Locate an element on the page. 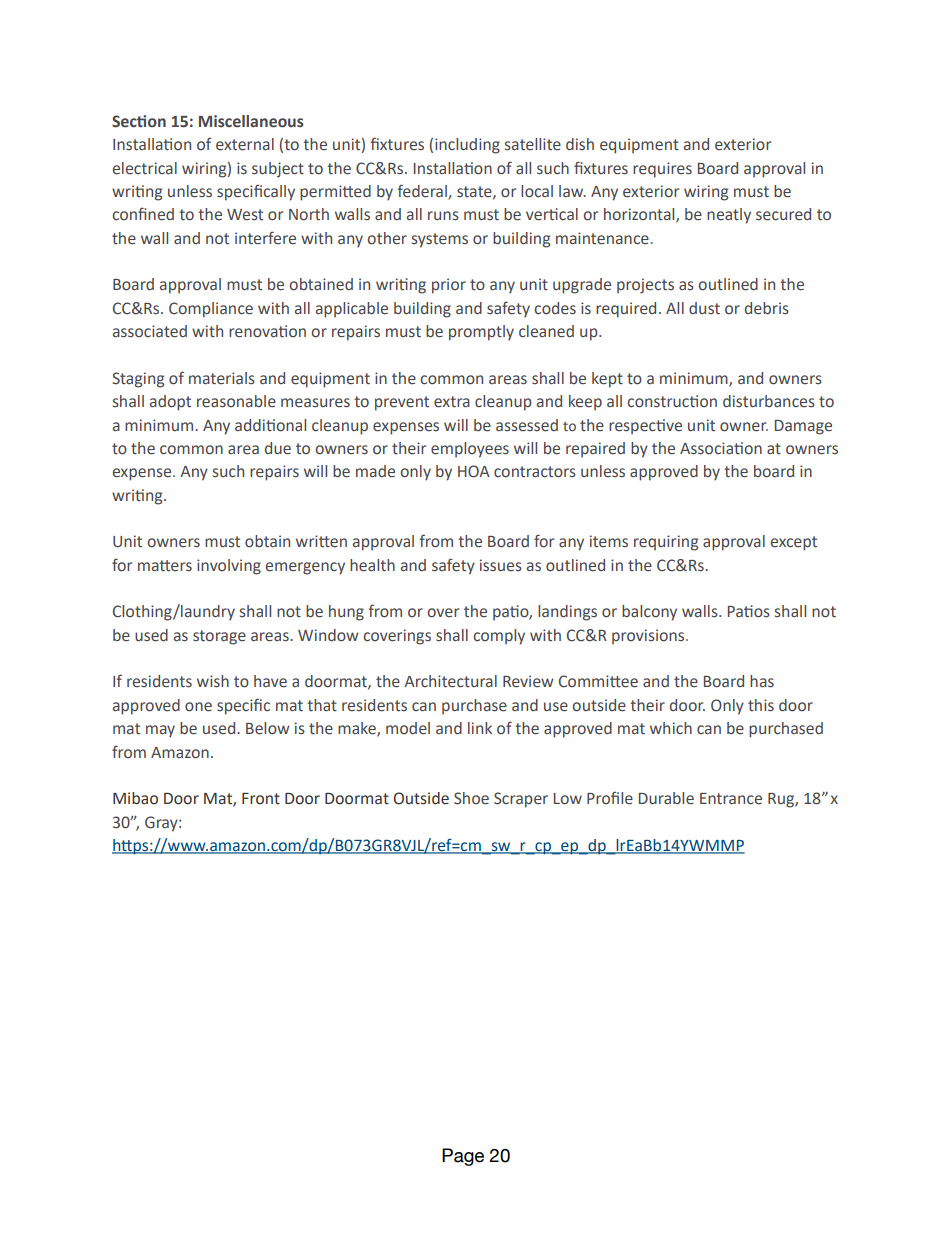 This document has width=952, height=1233. Shoe is located at coordinates (471, 798).
